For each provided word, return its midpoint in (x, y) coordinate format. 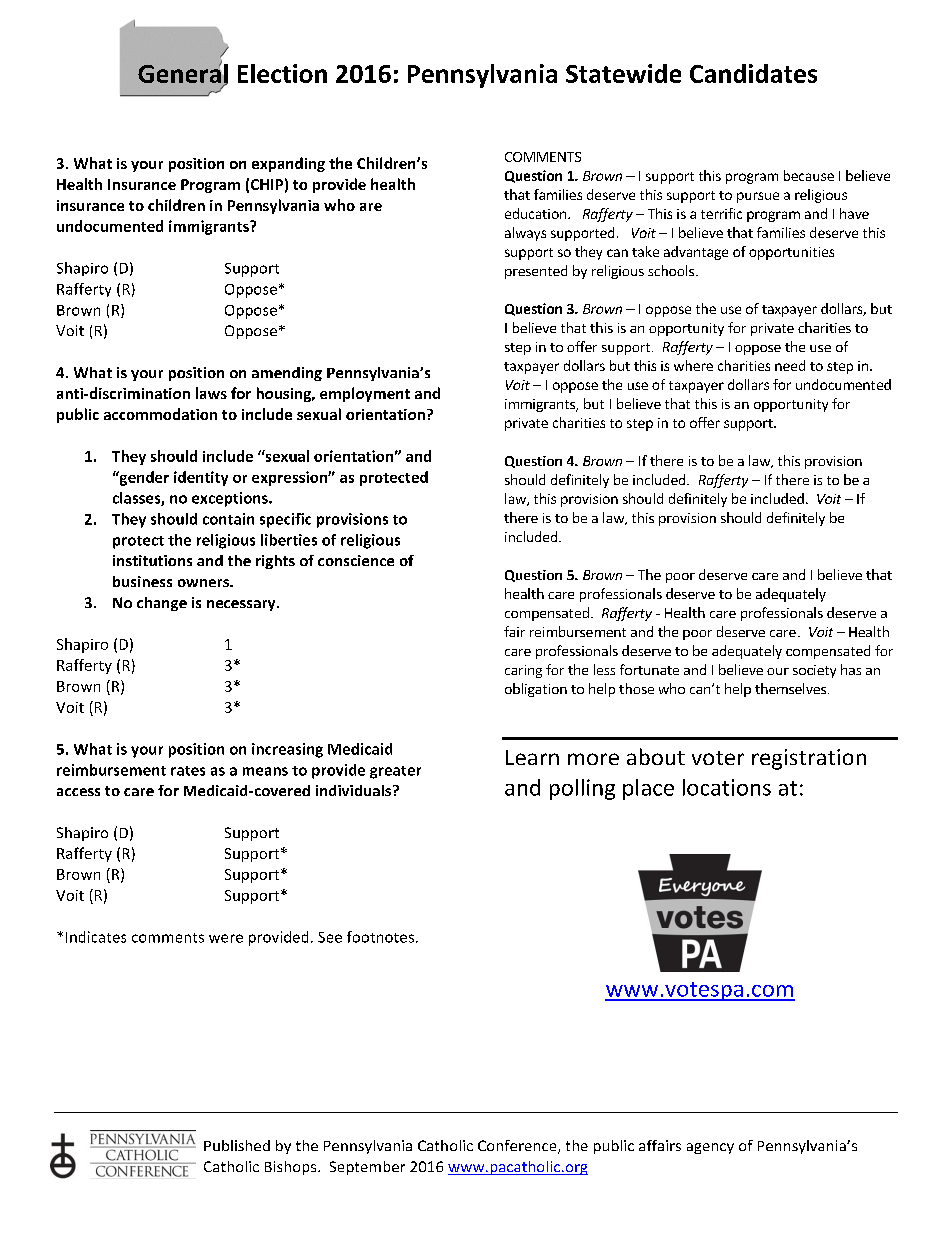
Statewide (623, 73)
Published (237, 1145)
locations (727, 787)
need (790, 365)
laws (211, 393)
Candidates (753, 73)
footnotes (380, 937)
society (814, 671)
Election (282, 73)
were (226, 938)
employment (365, 394)
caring (523, 671)
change (162, 604)
